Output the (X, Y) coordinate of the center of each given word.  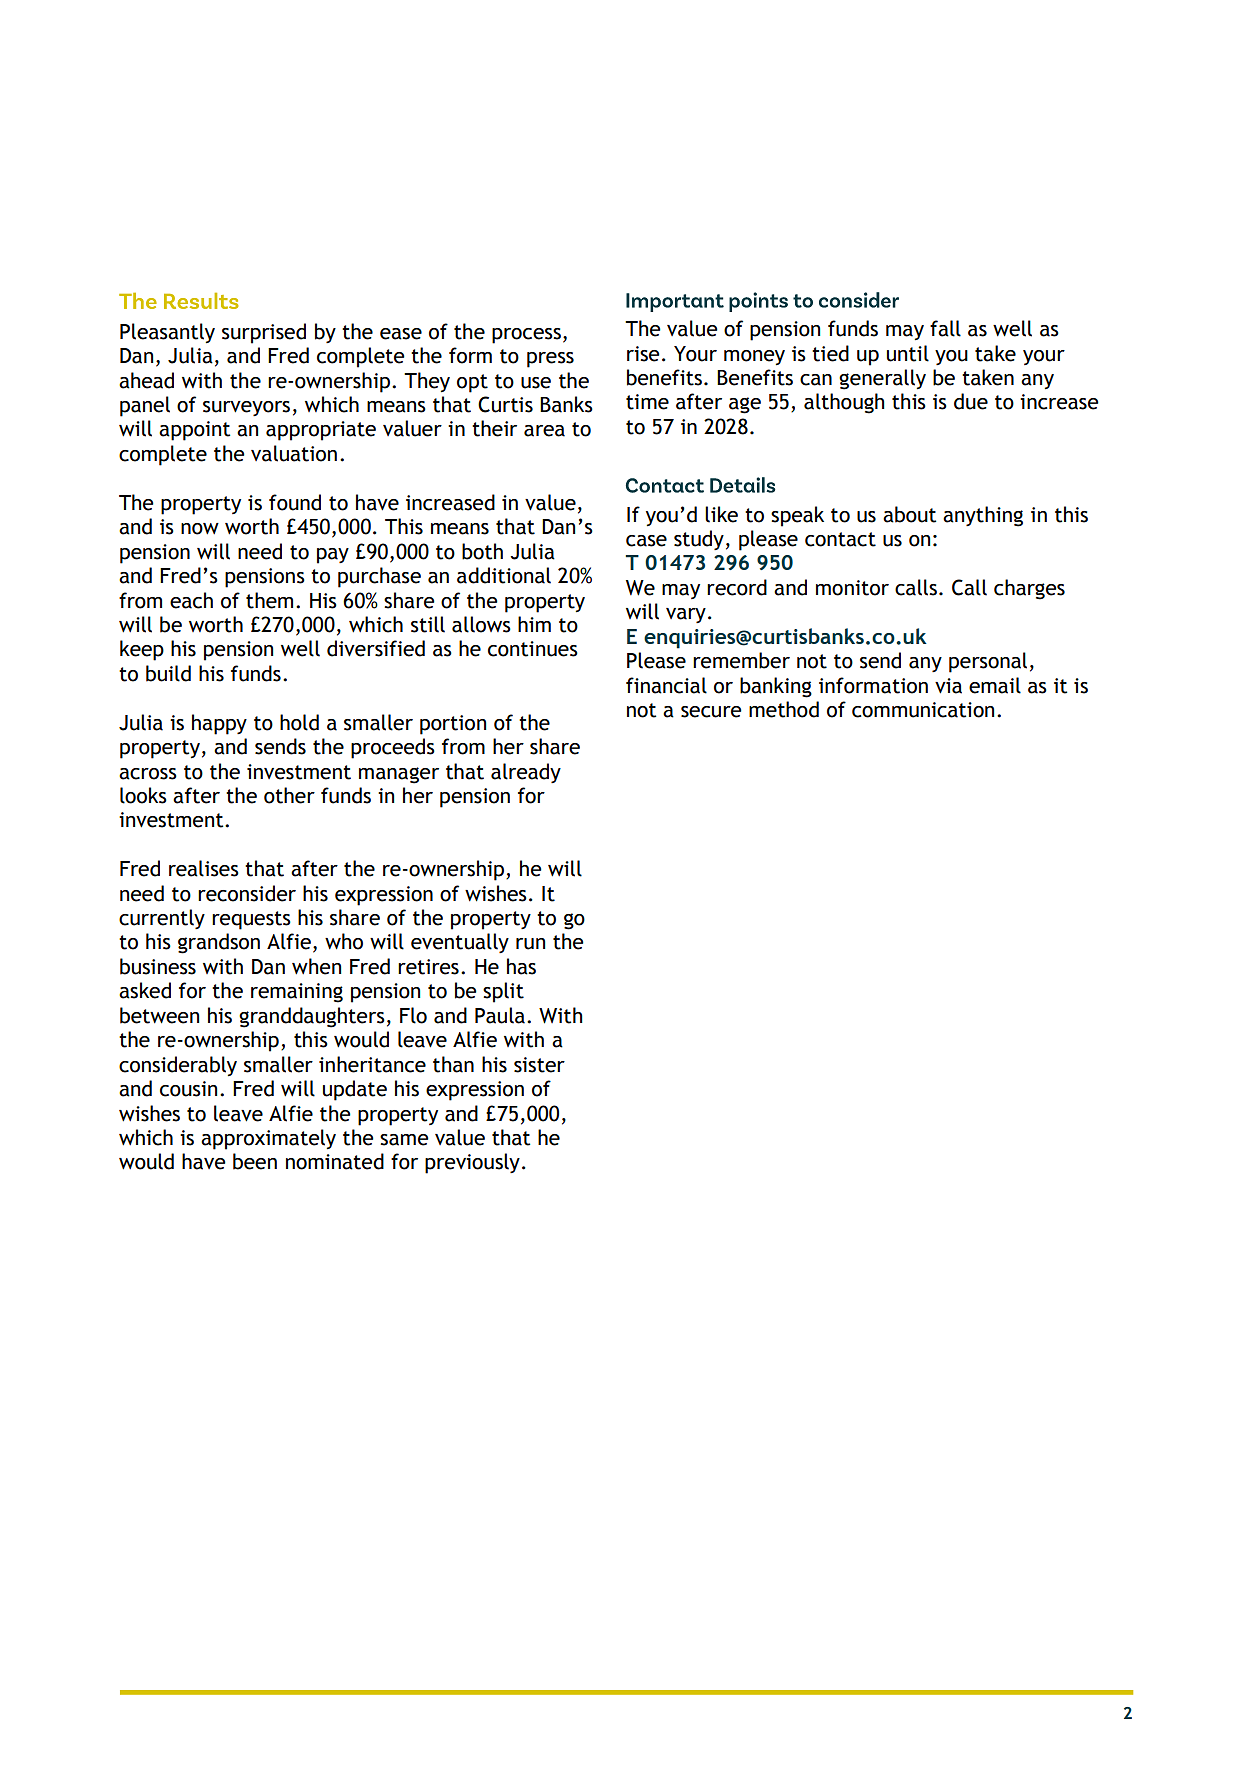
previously (472, 1163)
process (526, 336)
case (646, 541)
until (908, 353)
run (530, 944)
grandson (219, 943)
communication (923, 710)
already (526, 773)
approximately (268, 1139)
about (909, 514)
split (503, 992)
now (200, 529)
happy (219, 724)
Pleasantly (167, 333)
